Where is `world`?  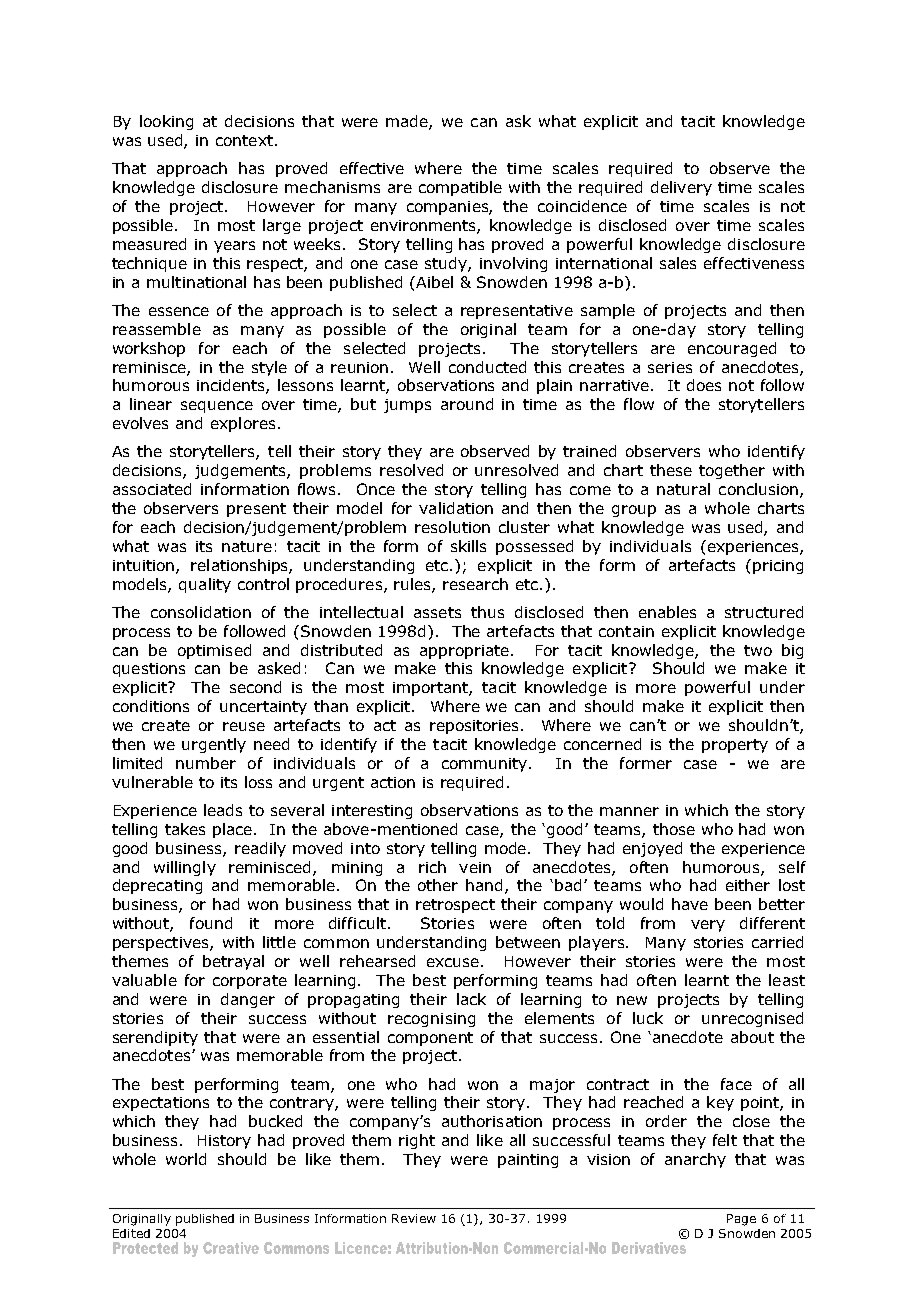 world is located at coordinates (186, 1159).
